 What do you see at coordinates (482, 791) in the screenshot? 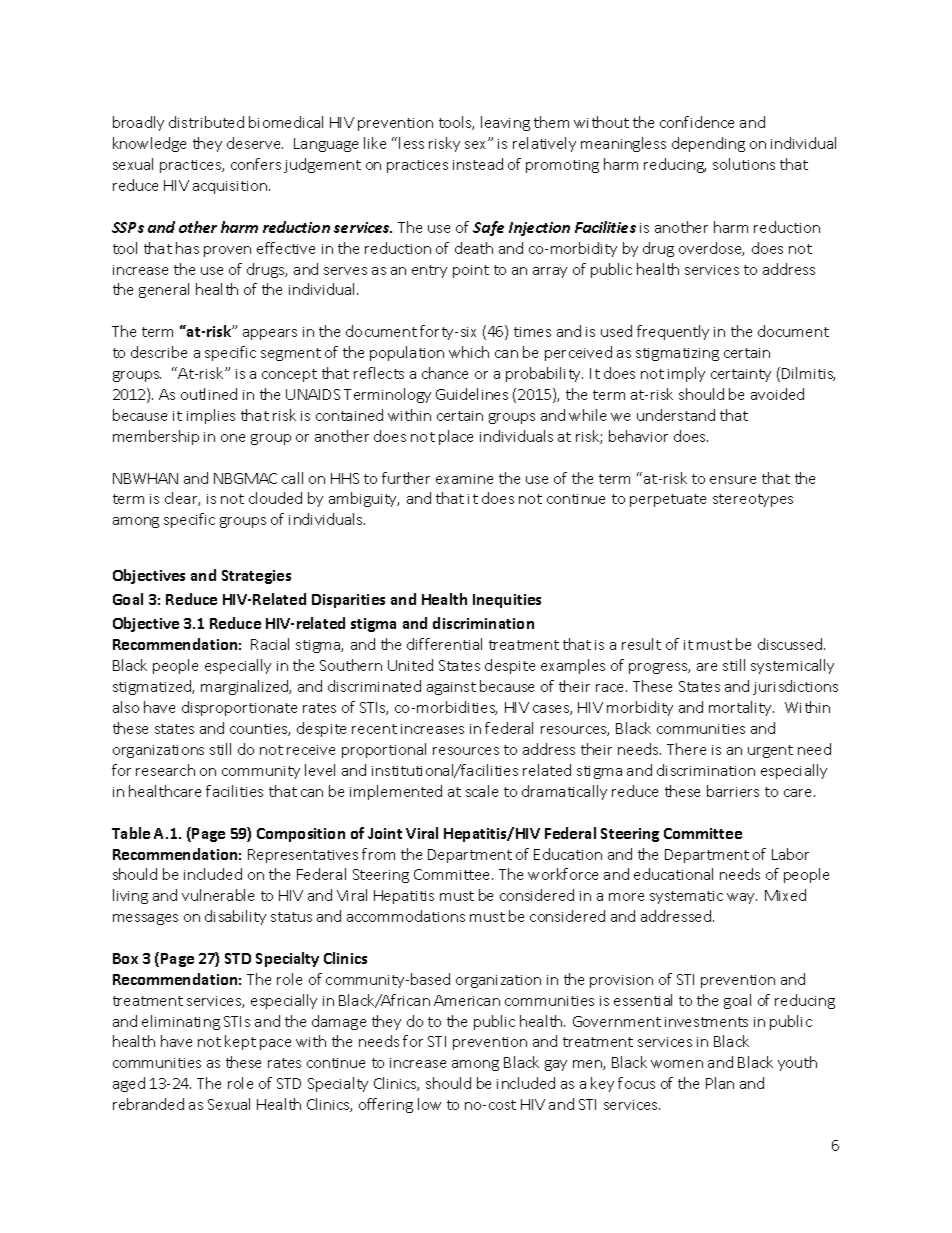
I see `scale` at bounding box center [482, 791].
